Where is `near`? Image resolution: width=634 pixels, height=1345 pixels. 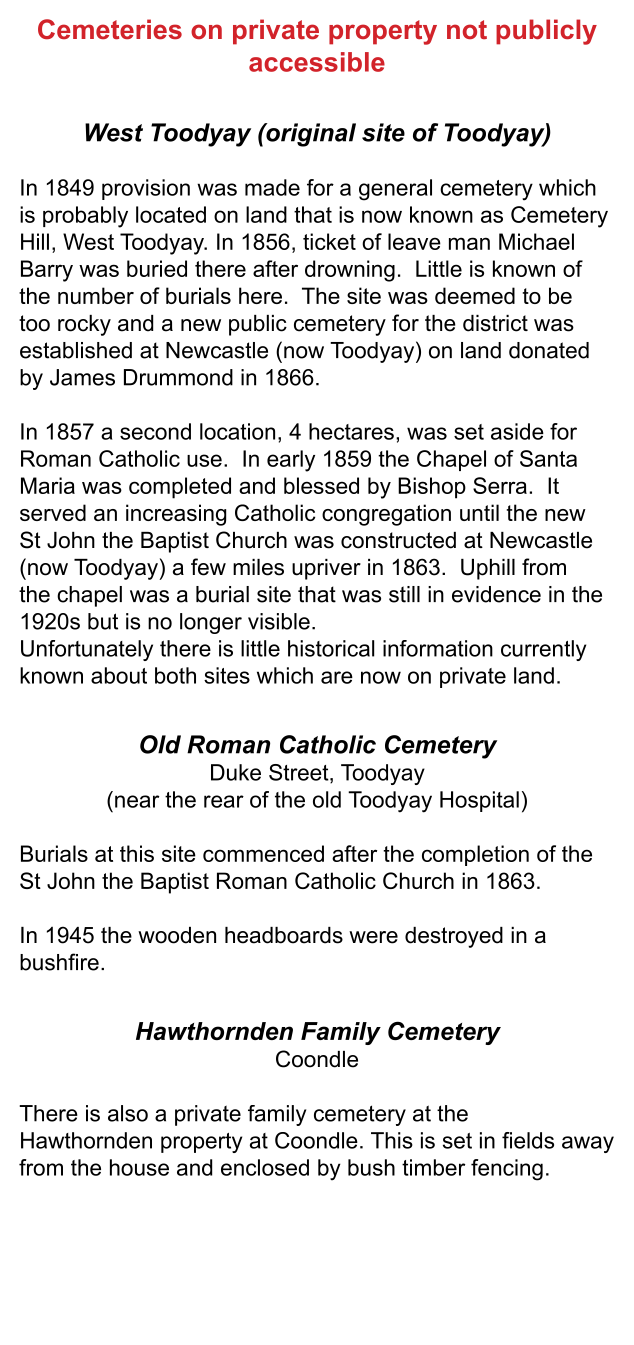
near is located at coordinates (137, 801).
